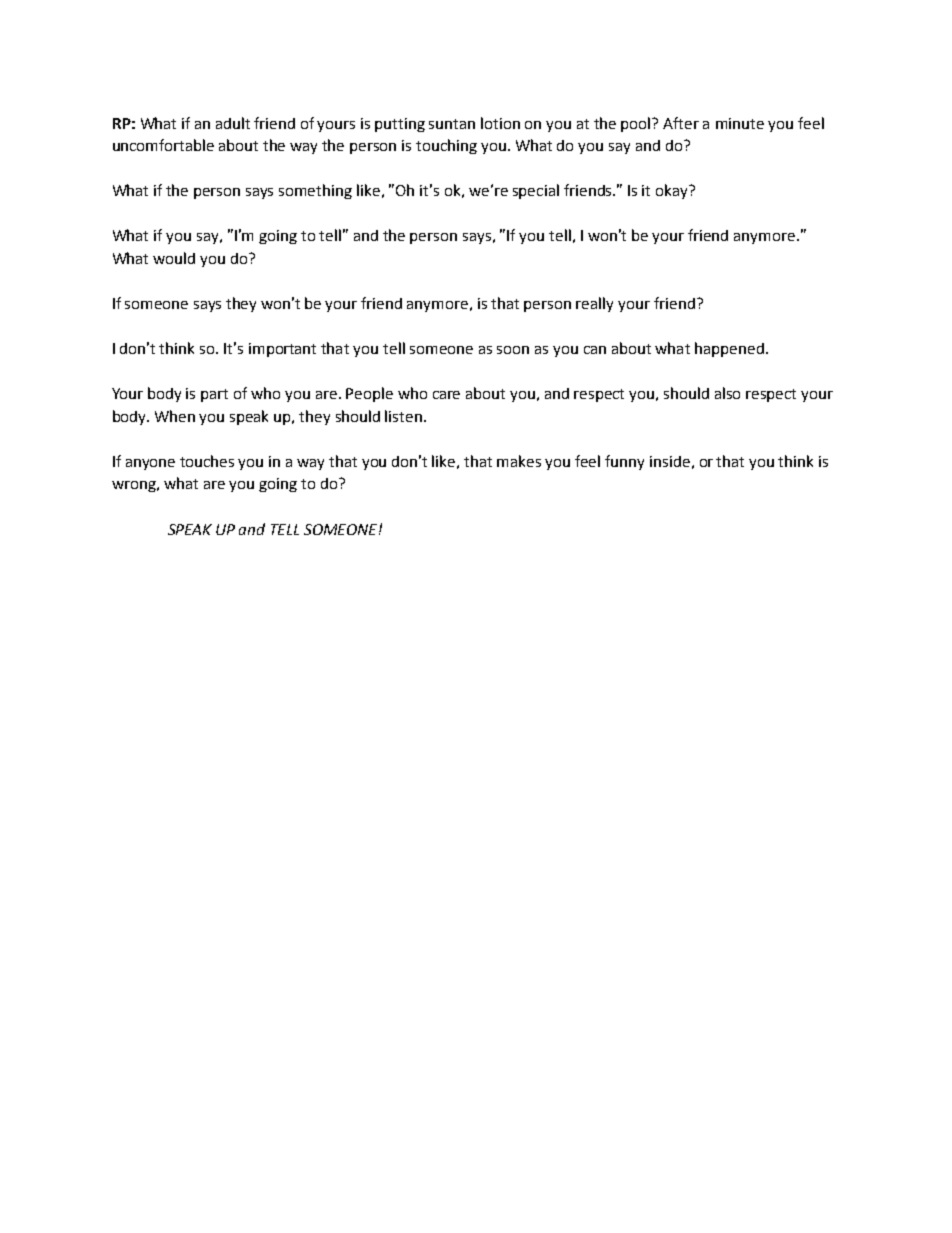 This screenshot has width=952, height=1233. I want to click on okay, so click(673, 191).
